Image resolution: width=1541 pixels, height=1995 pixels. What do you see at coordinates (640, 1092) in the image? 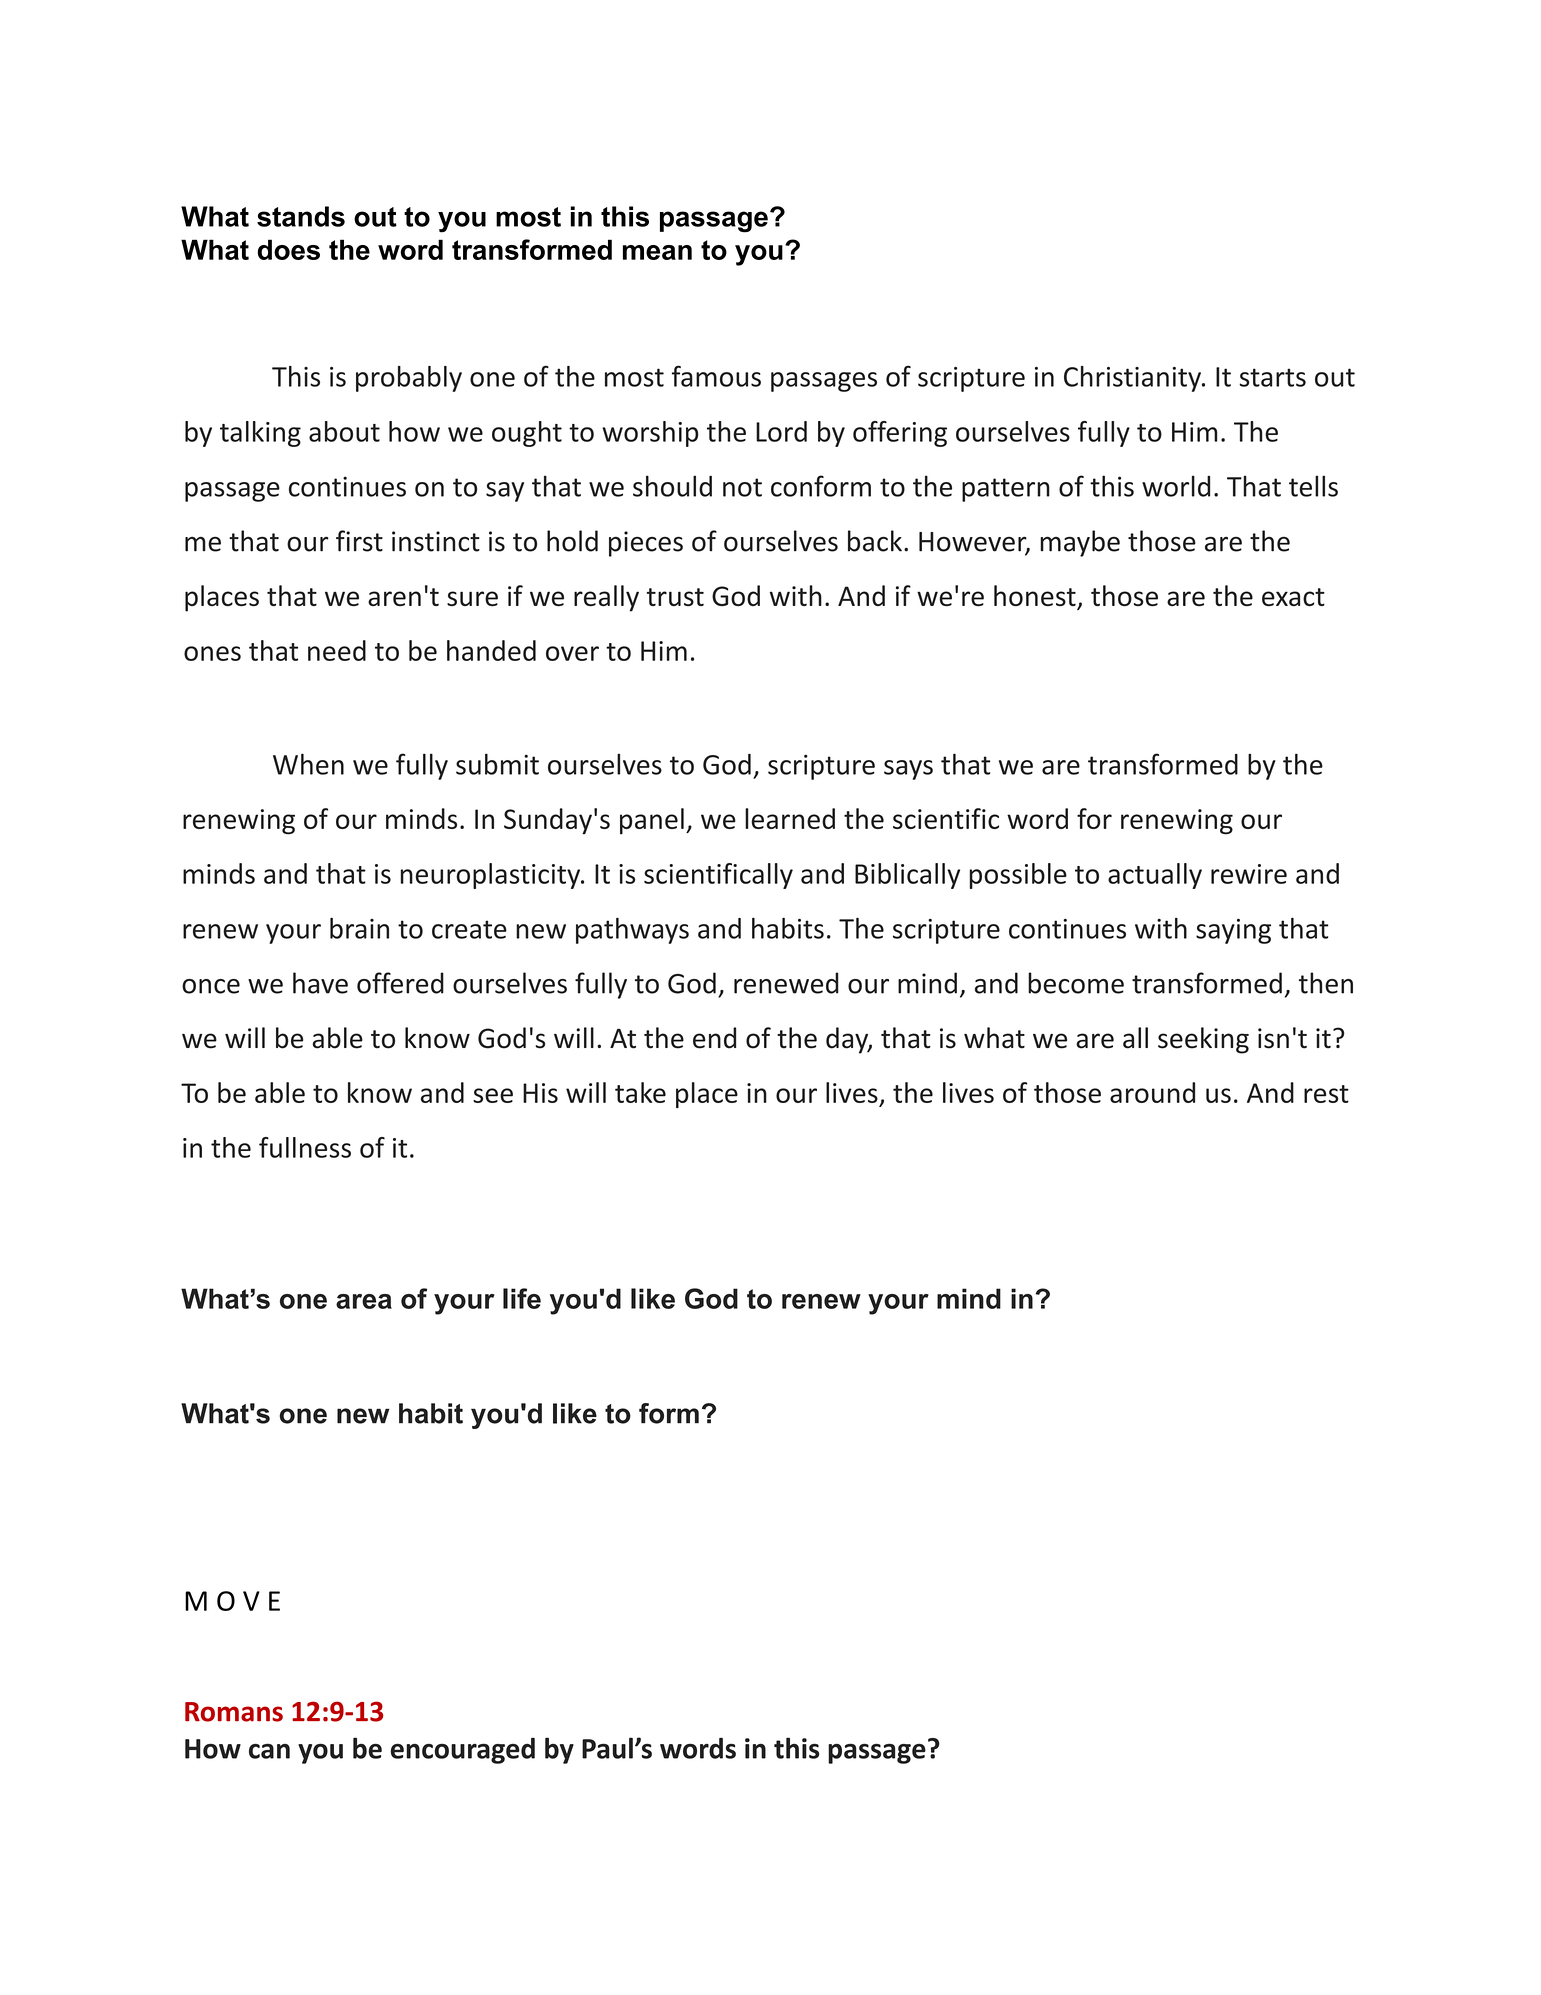
I see `take` at bounding box center [640, 1092].
